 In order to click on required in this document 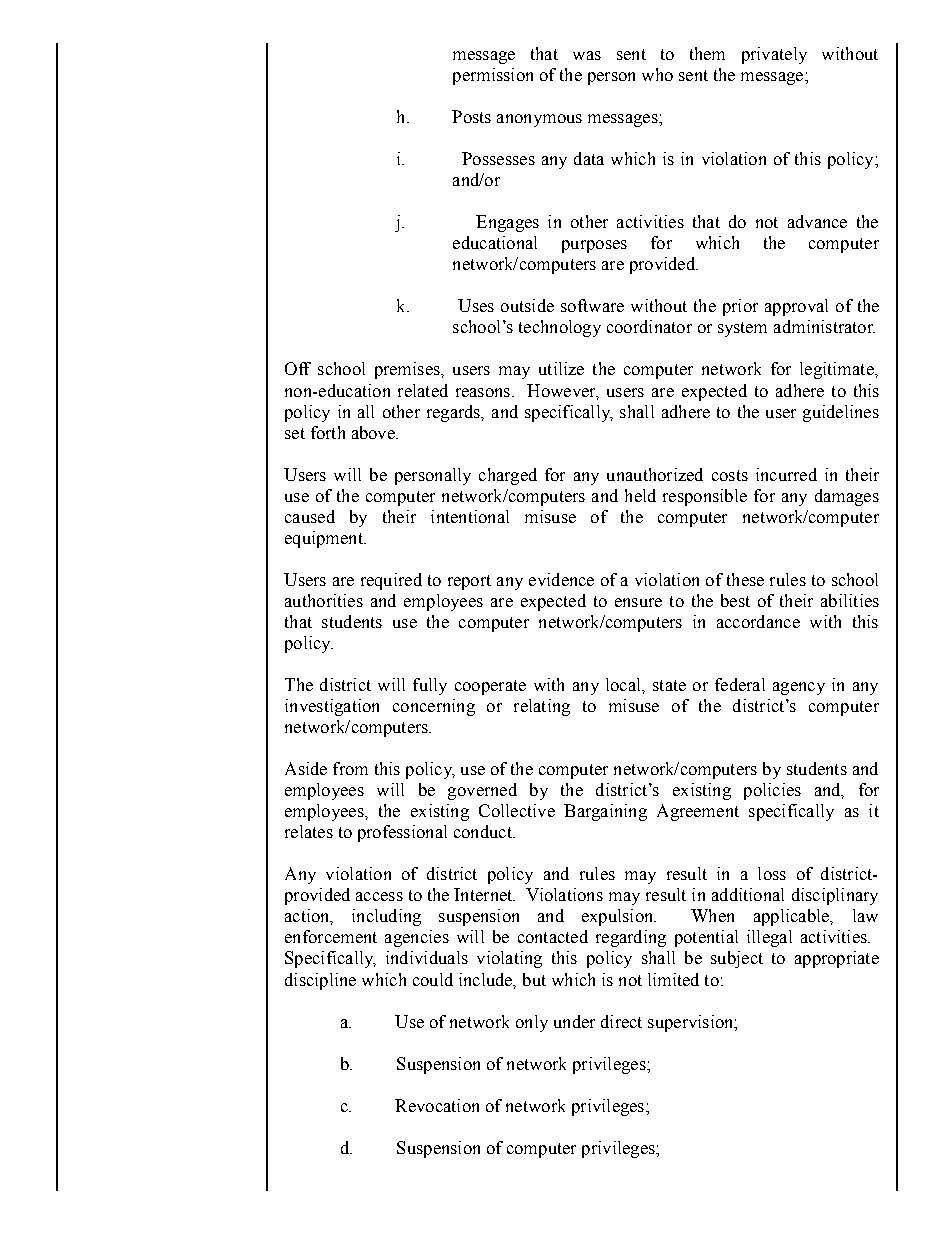, I will do `click(391, 581)`.
